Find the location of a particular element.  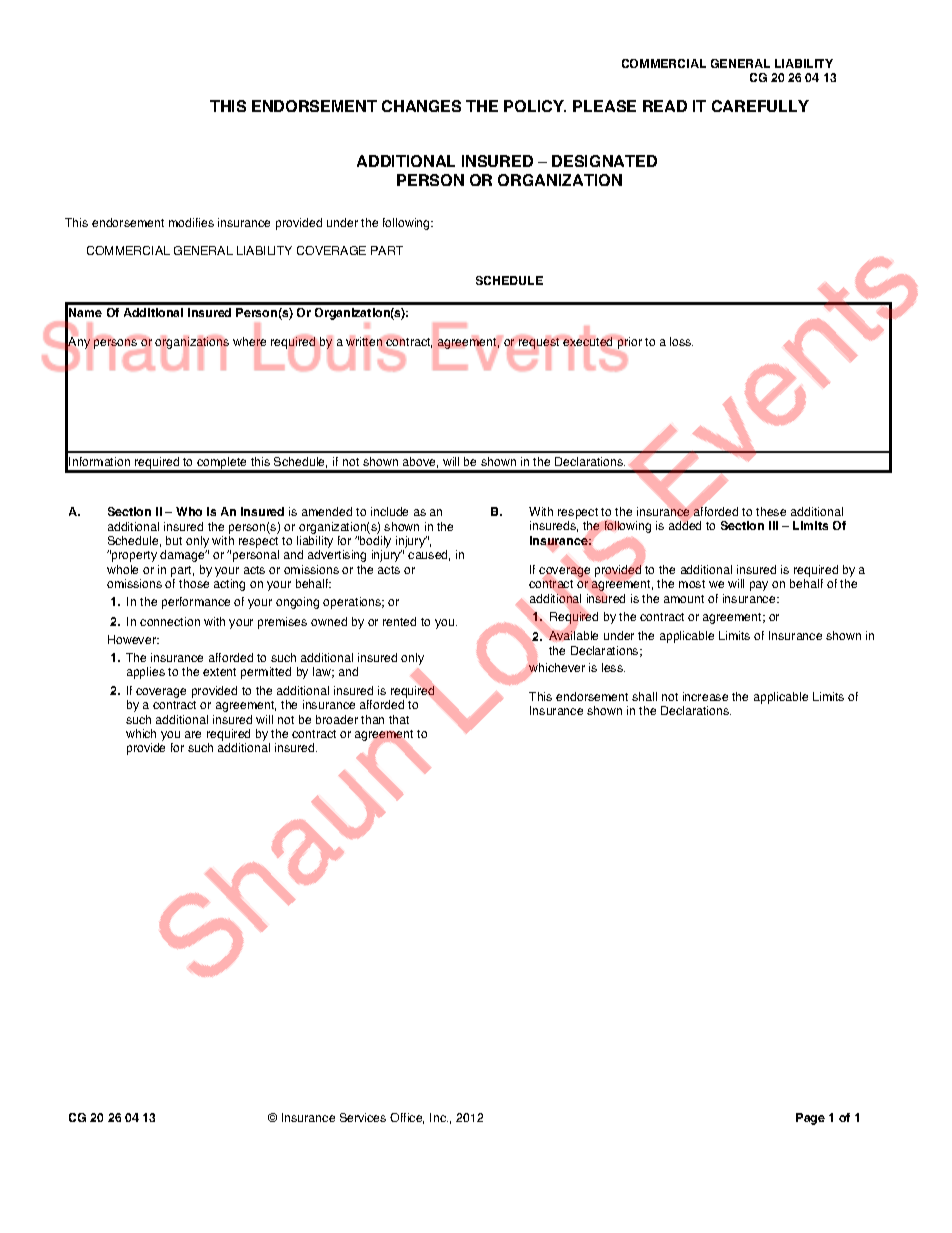

modifies is located at coordinates (191, 222).
